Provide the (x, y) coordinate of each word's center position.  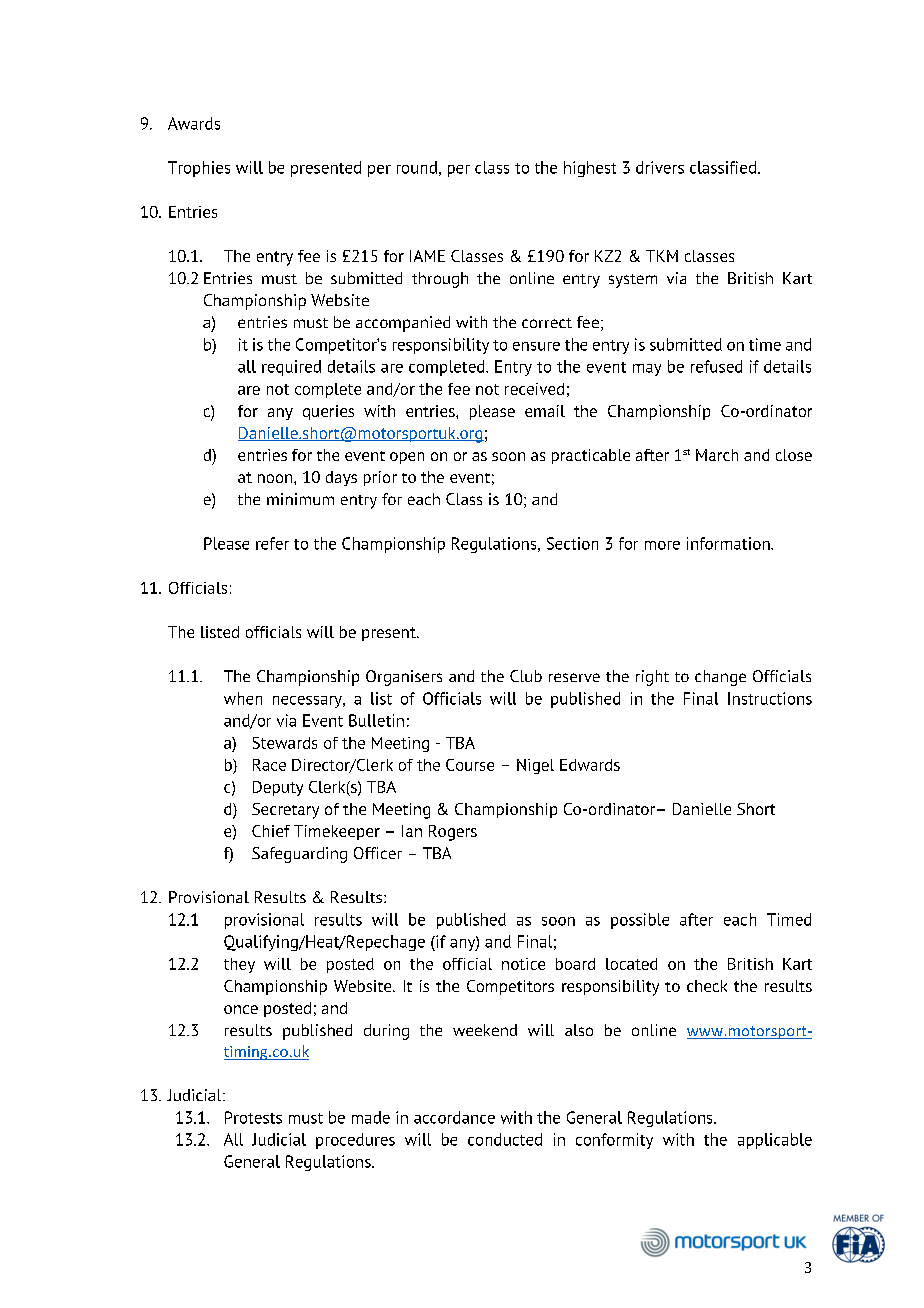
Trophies (199, 169)
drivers (660, 167)
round (417, 167)
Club (526, 676)
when (243, 698)
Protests (253, 1117)
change (720, 678)
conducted (505, 1139)
